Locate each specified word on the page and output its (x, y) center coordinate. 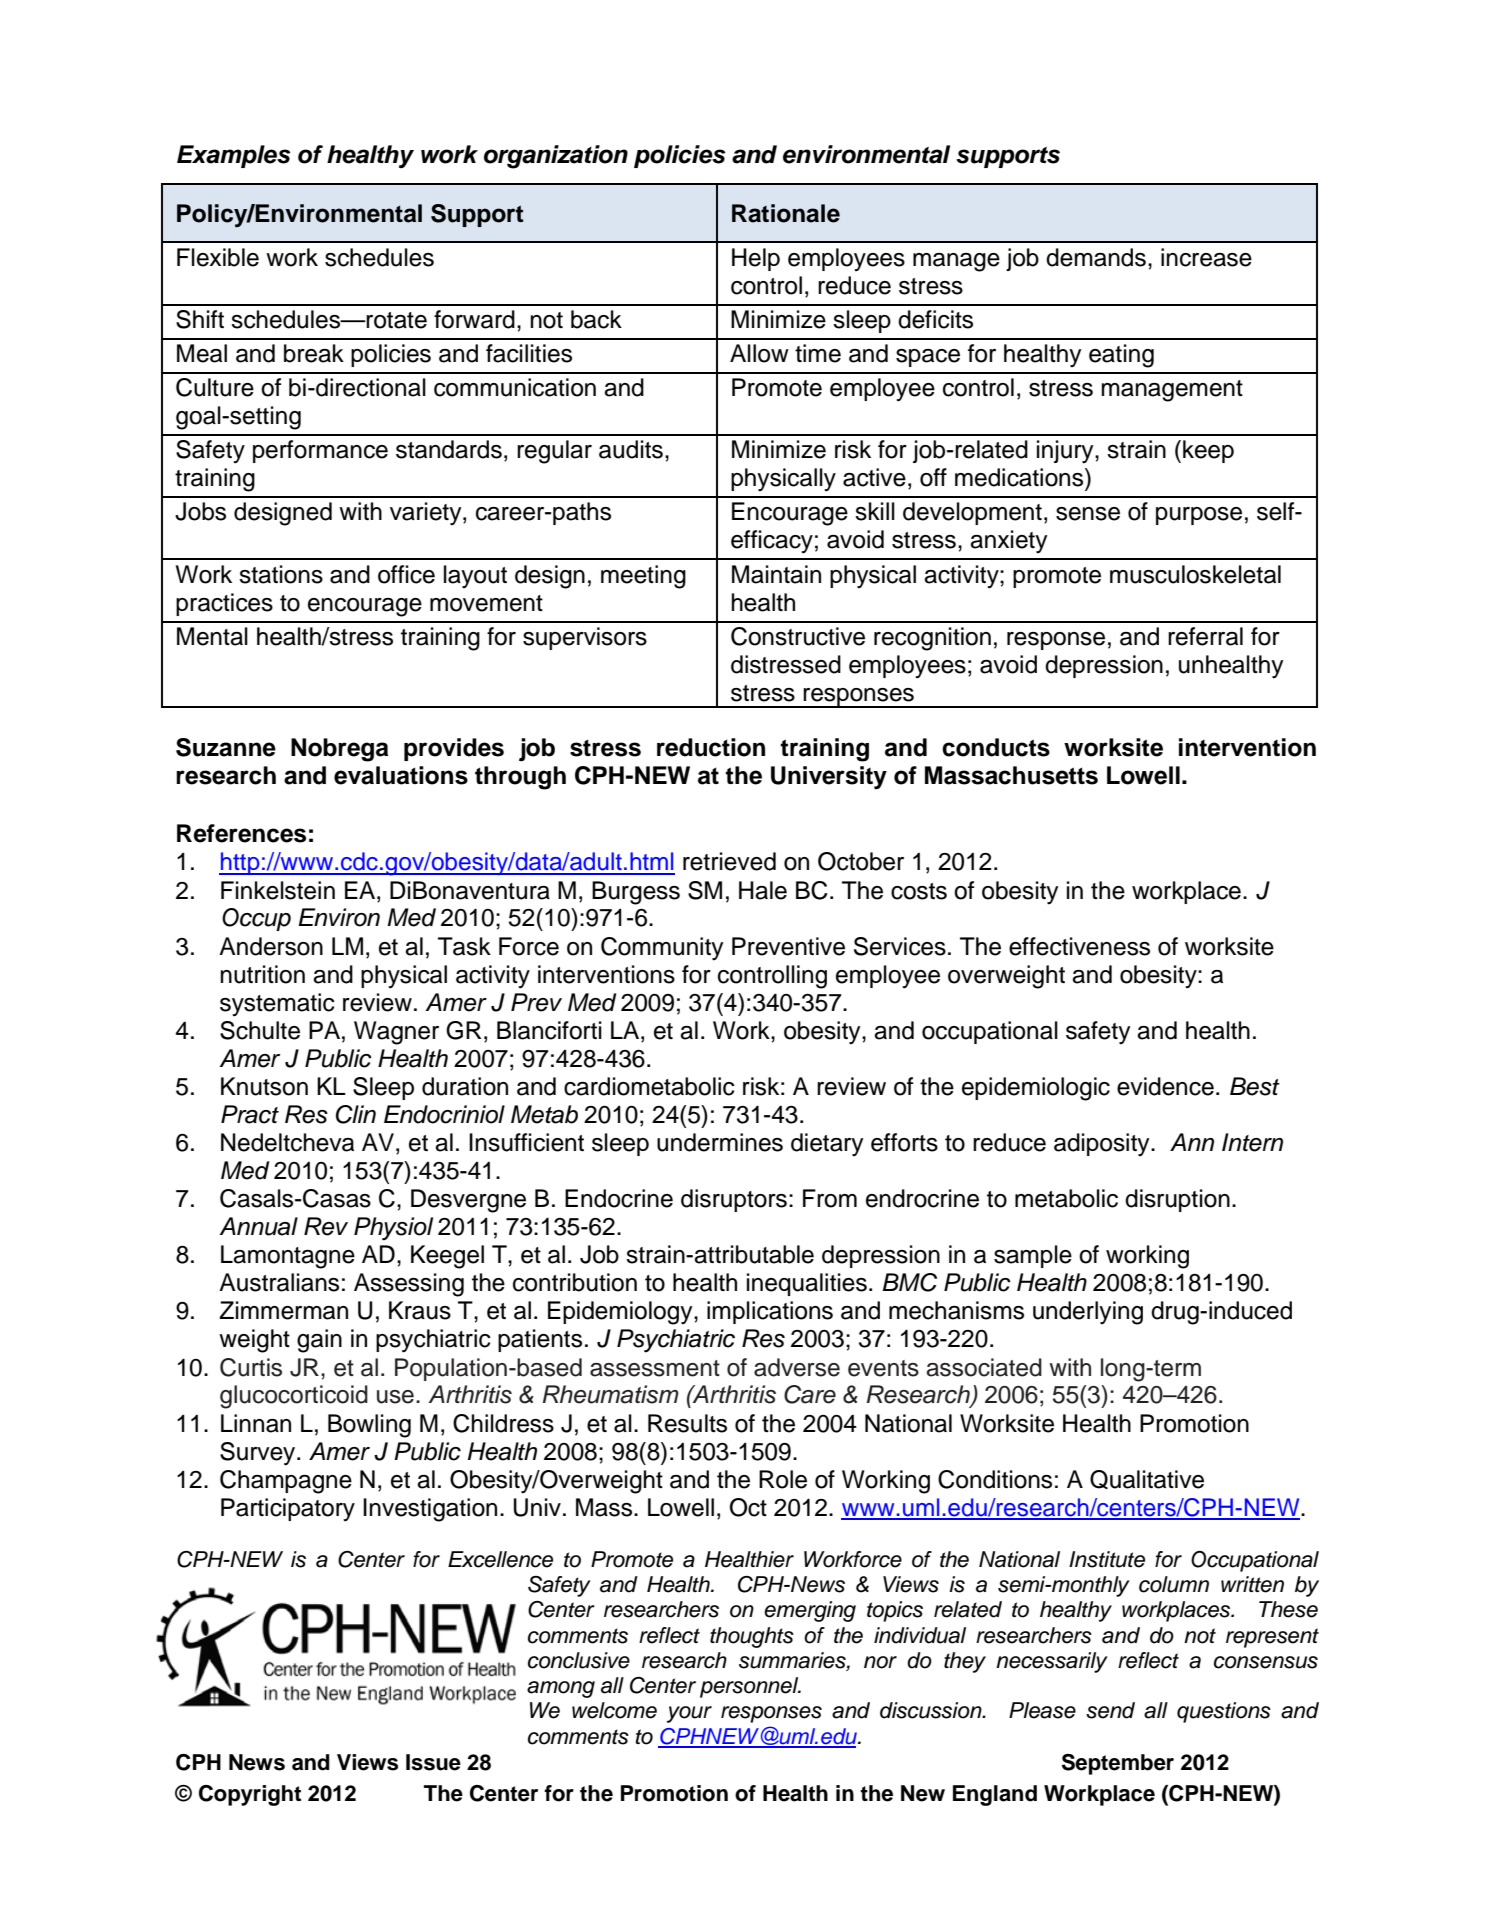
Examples (234, 156)
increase (1206, 257)
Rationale (786, 213)
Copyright (250, 1795)
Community (662, 949)
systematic (277, 1004)
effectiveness (1079, 946)
